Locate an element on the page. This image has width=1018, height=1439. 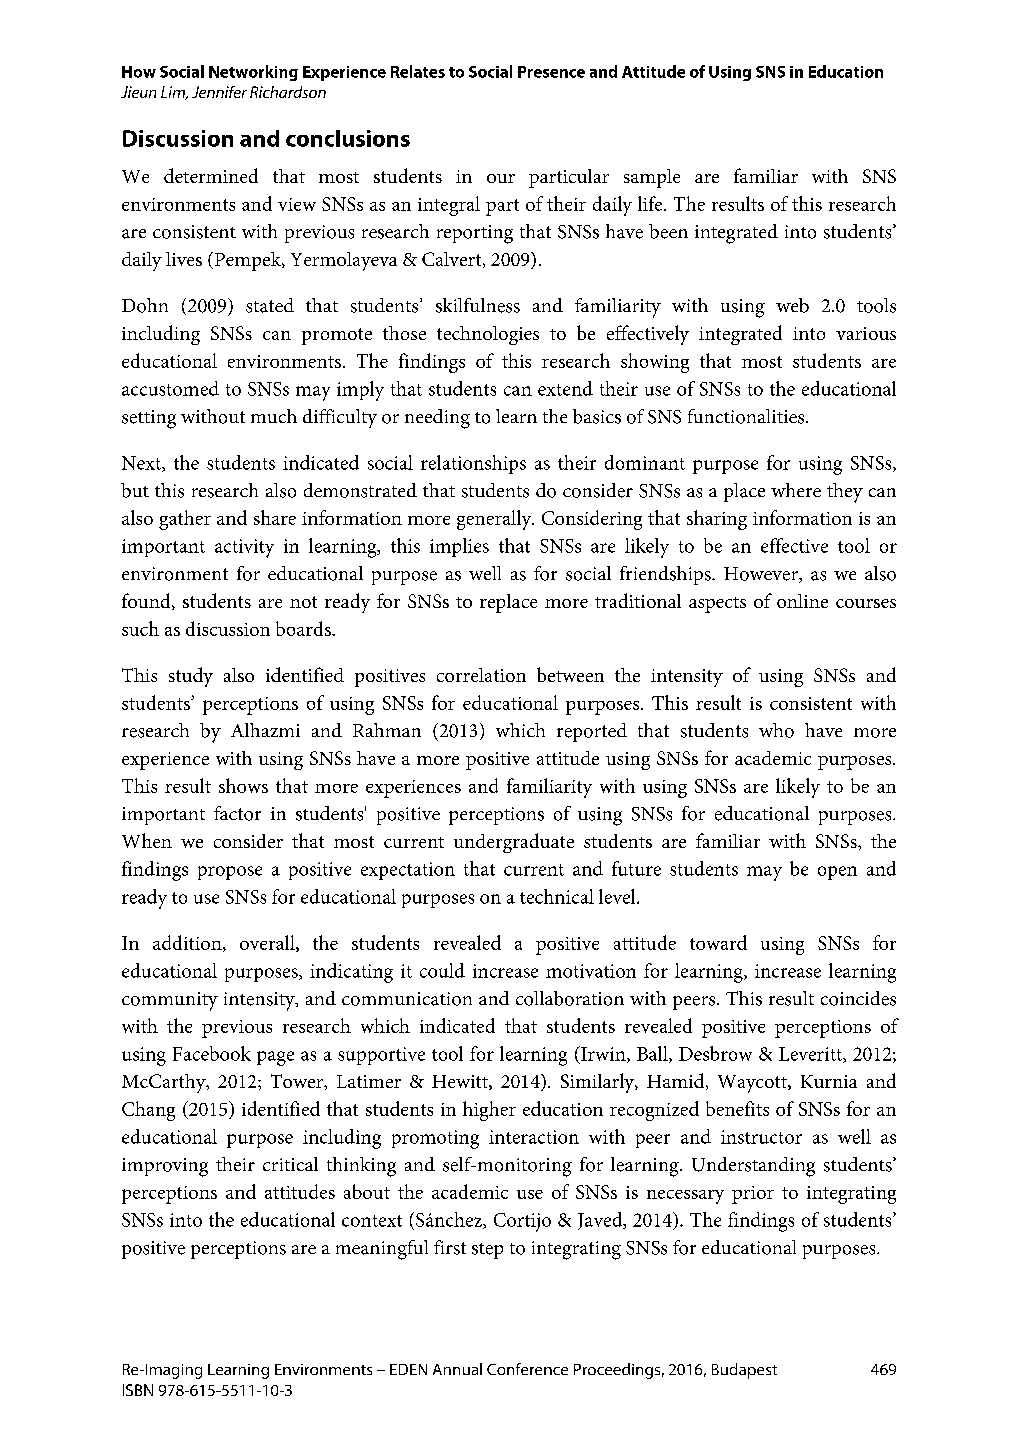
activity is located at coordinates (244, 548).
